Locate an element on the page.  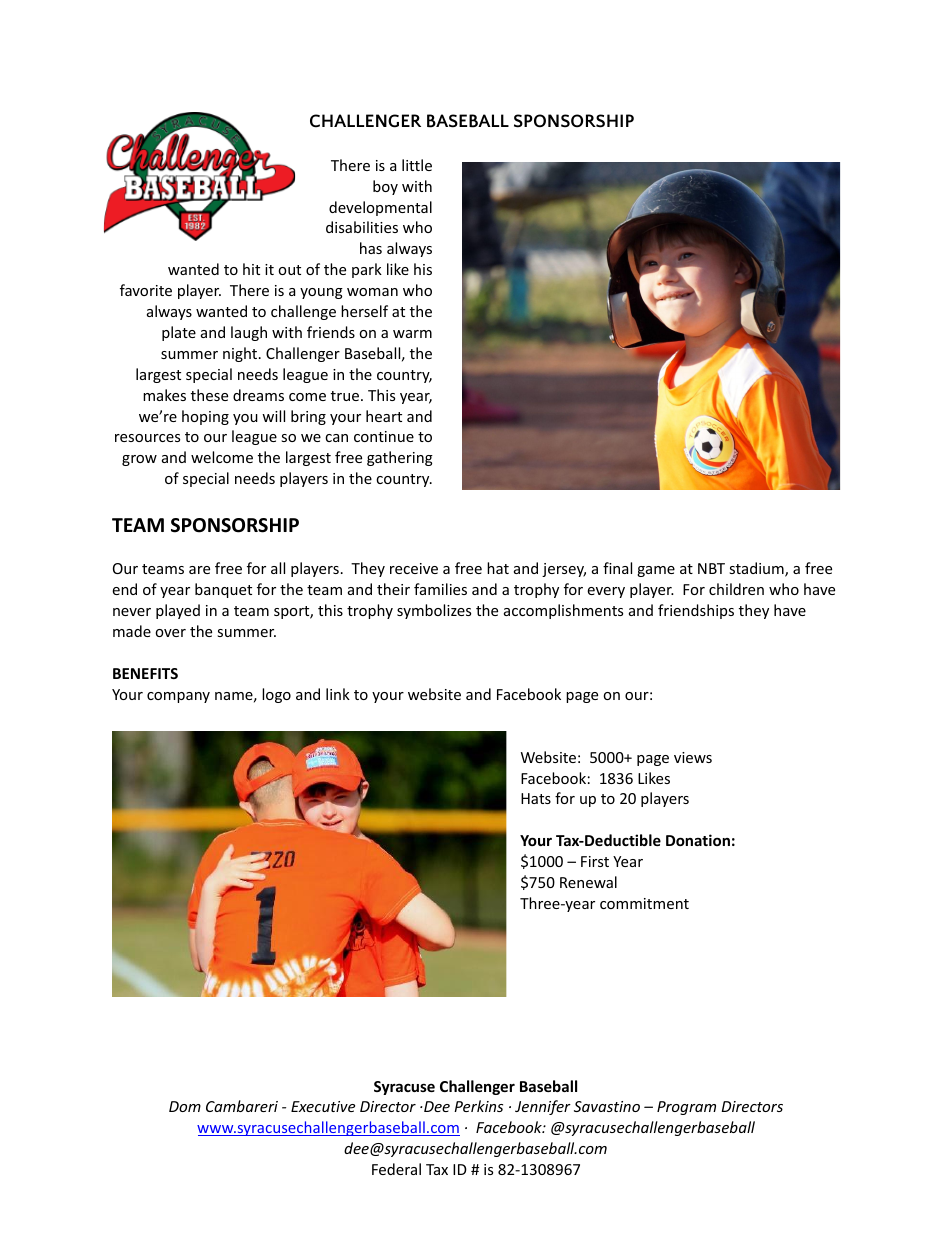
company is located at coordinates (178, 697).
